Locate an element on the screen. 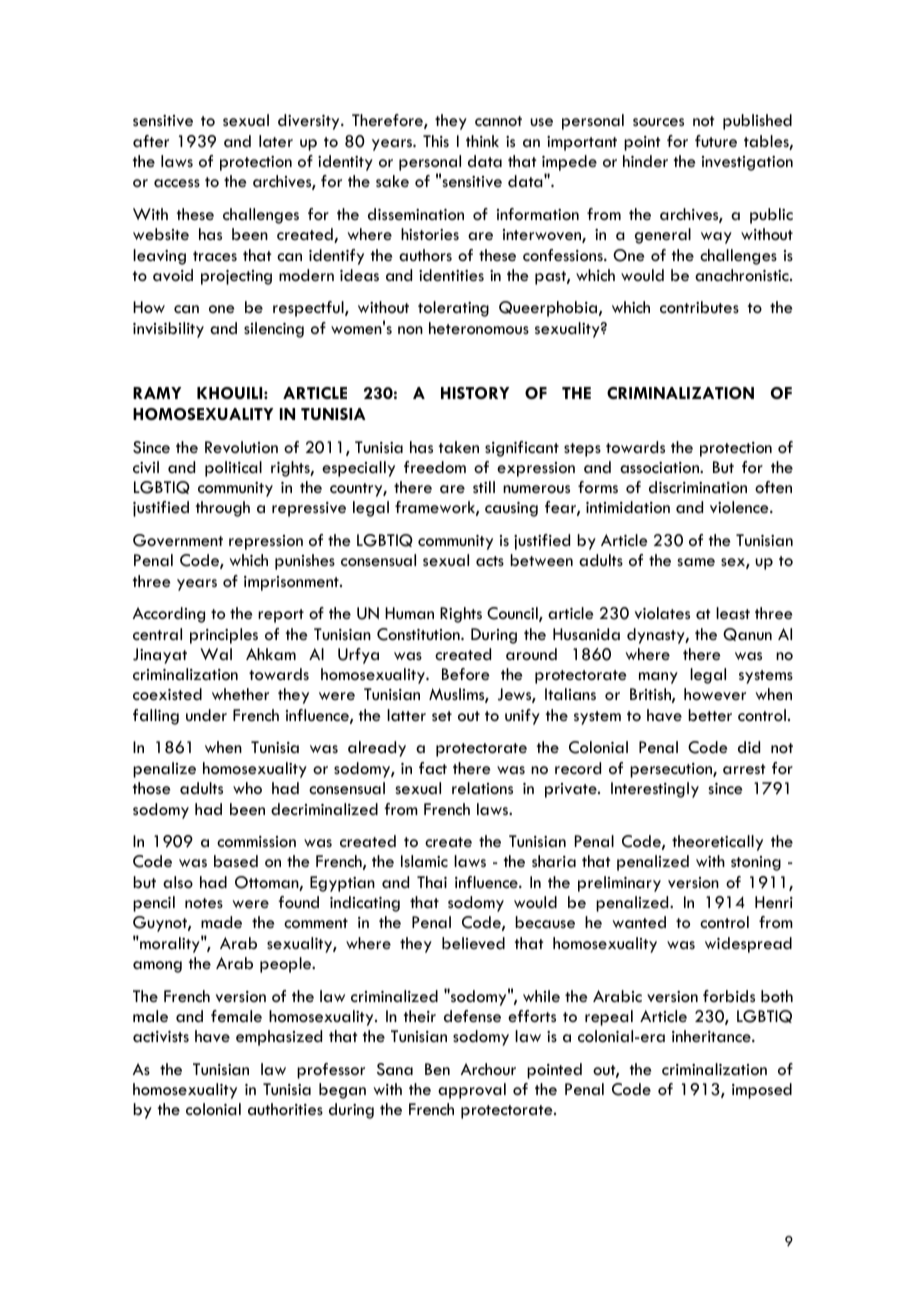 The width and height of the screenshot is (924, 1308). under is located at coordinates (206, 715).
